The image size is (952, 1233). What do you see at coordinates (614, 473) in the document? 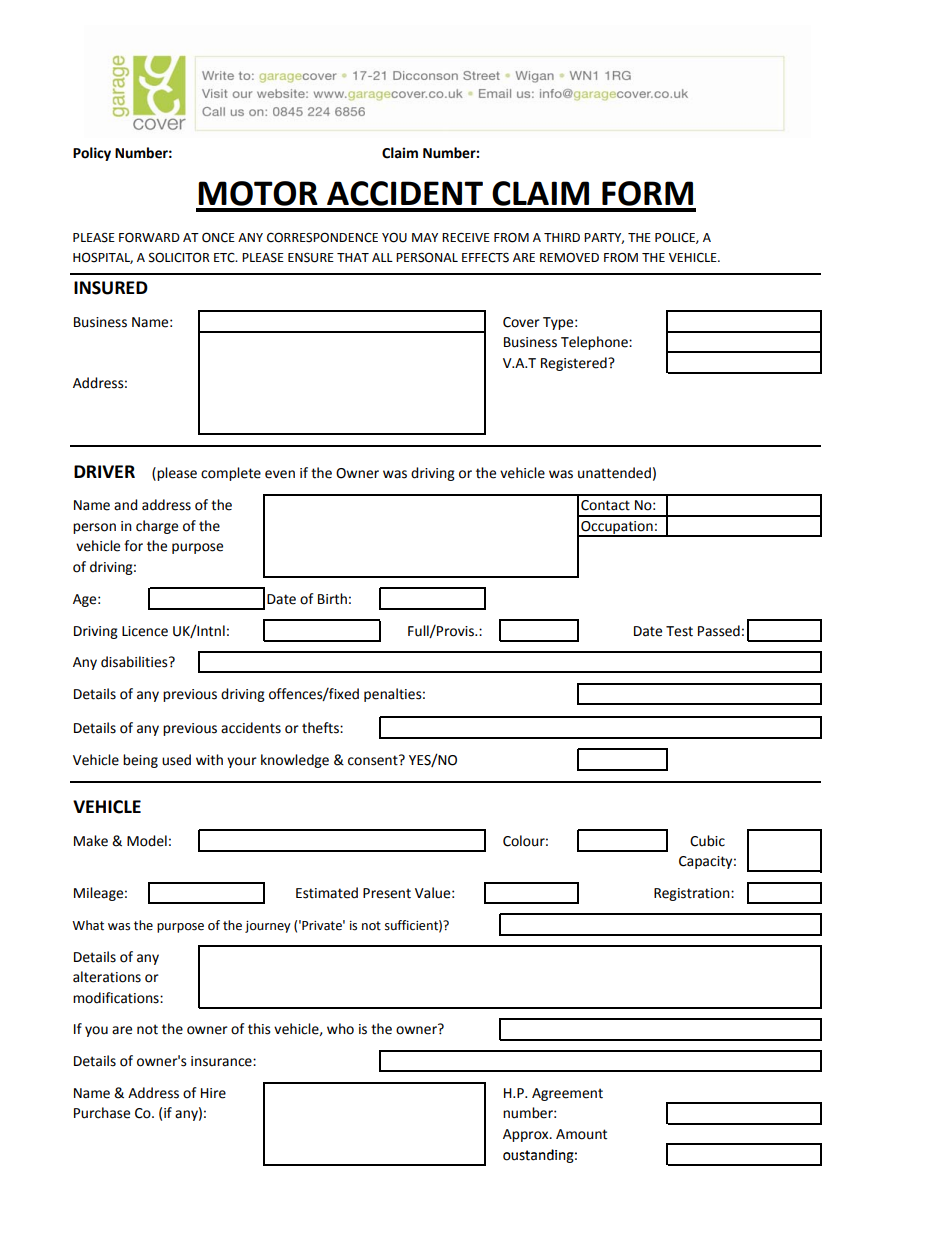
I see `unattended` at bounding box center [614, 473].
